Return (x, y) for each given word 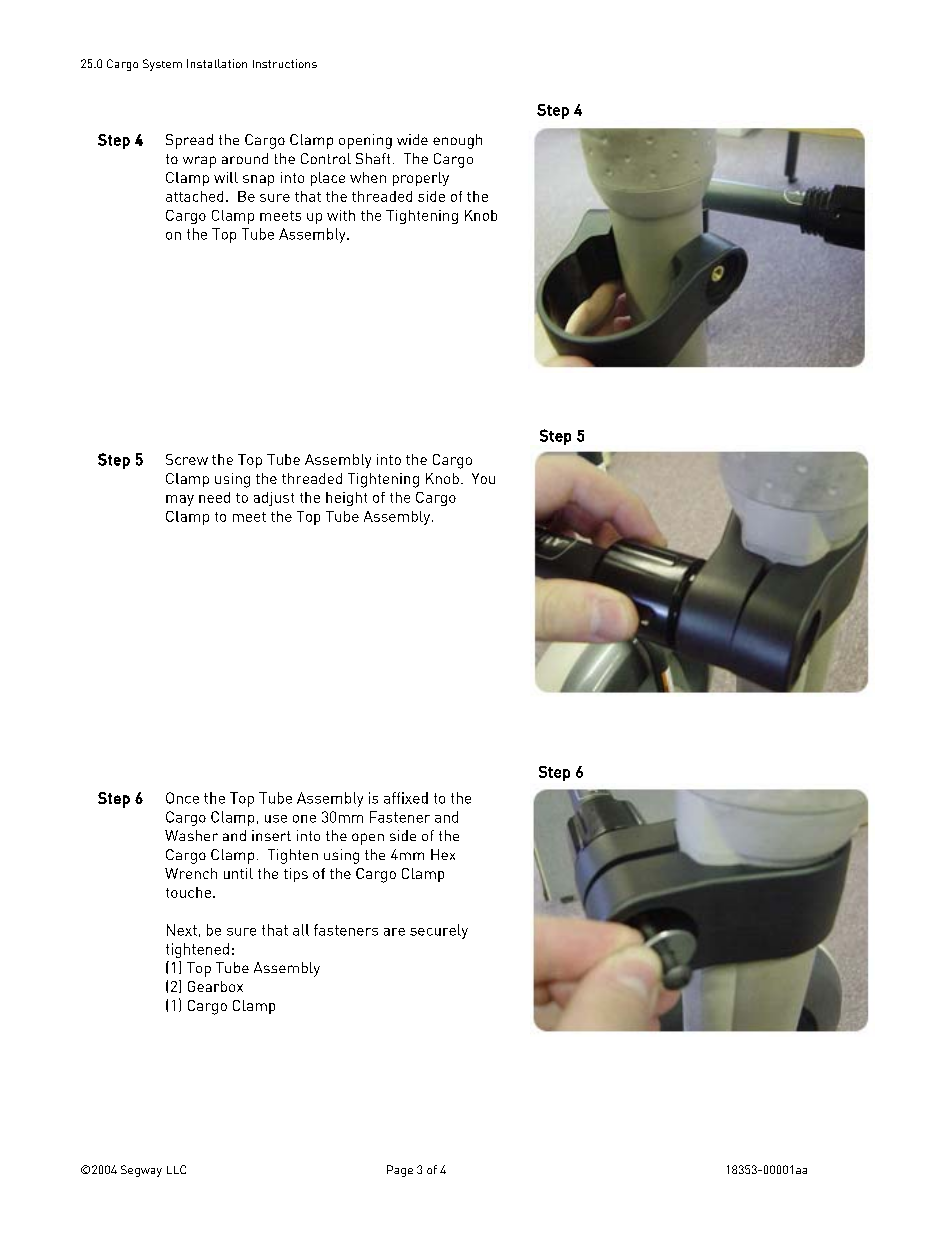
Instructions (285, 63)
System (162, 65)
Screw (187, 459)
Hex (443, 854)
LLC (176, 1169)
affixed (406, 798)
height (346, 499)
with (341, 215)
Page (400, 1171)
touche (188, 892)
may (180, 500)
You (483, 478)
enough (457, 141)
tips (296, 875)
